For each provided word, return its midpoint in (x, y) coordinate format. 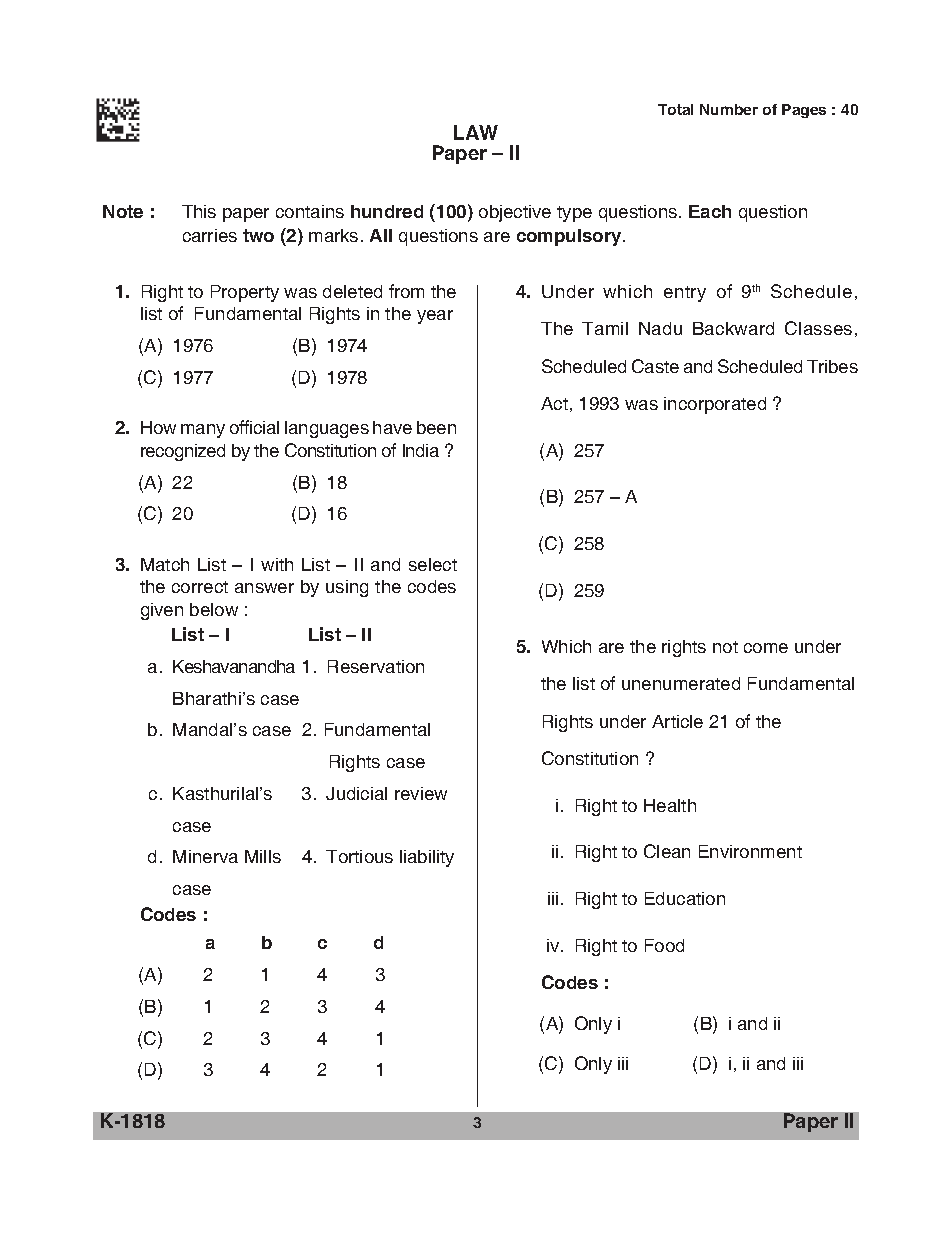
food (664, 945)
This (199, 211)
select (433, 564)
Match (165, 564)
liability (427, 858)
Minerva (205, 856)
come (766, 648)
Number (729, 109)
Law (476, 132)
